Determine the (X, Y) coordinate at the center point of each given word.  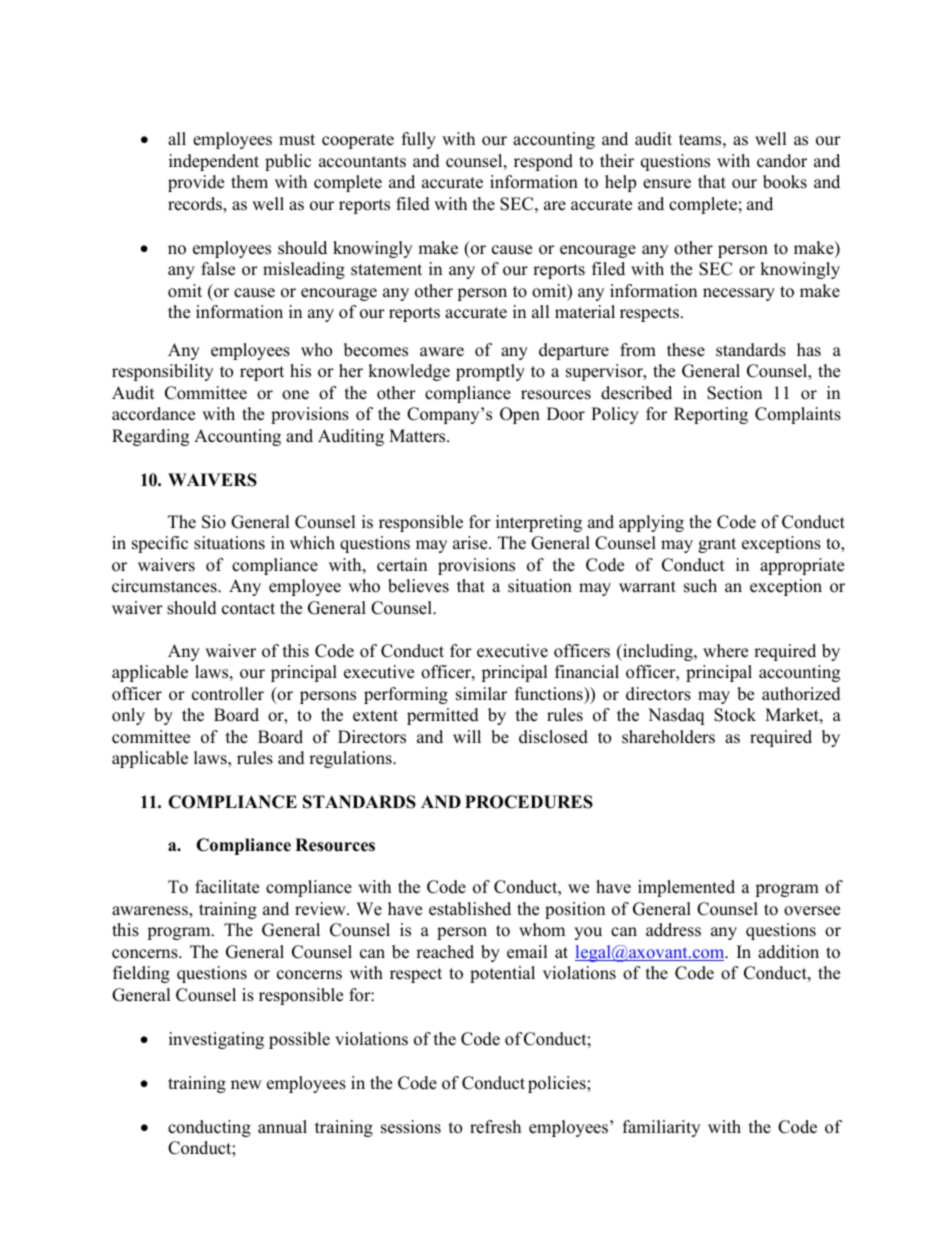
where (725, 651)
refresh (495, 1127)
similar (481, 694)
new (246, 1085)
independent (214, 162)
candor (782, 161)
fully (419, 140)
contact (248, 609)
